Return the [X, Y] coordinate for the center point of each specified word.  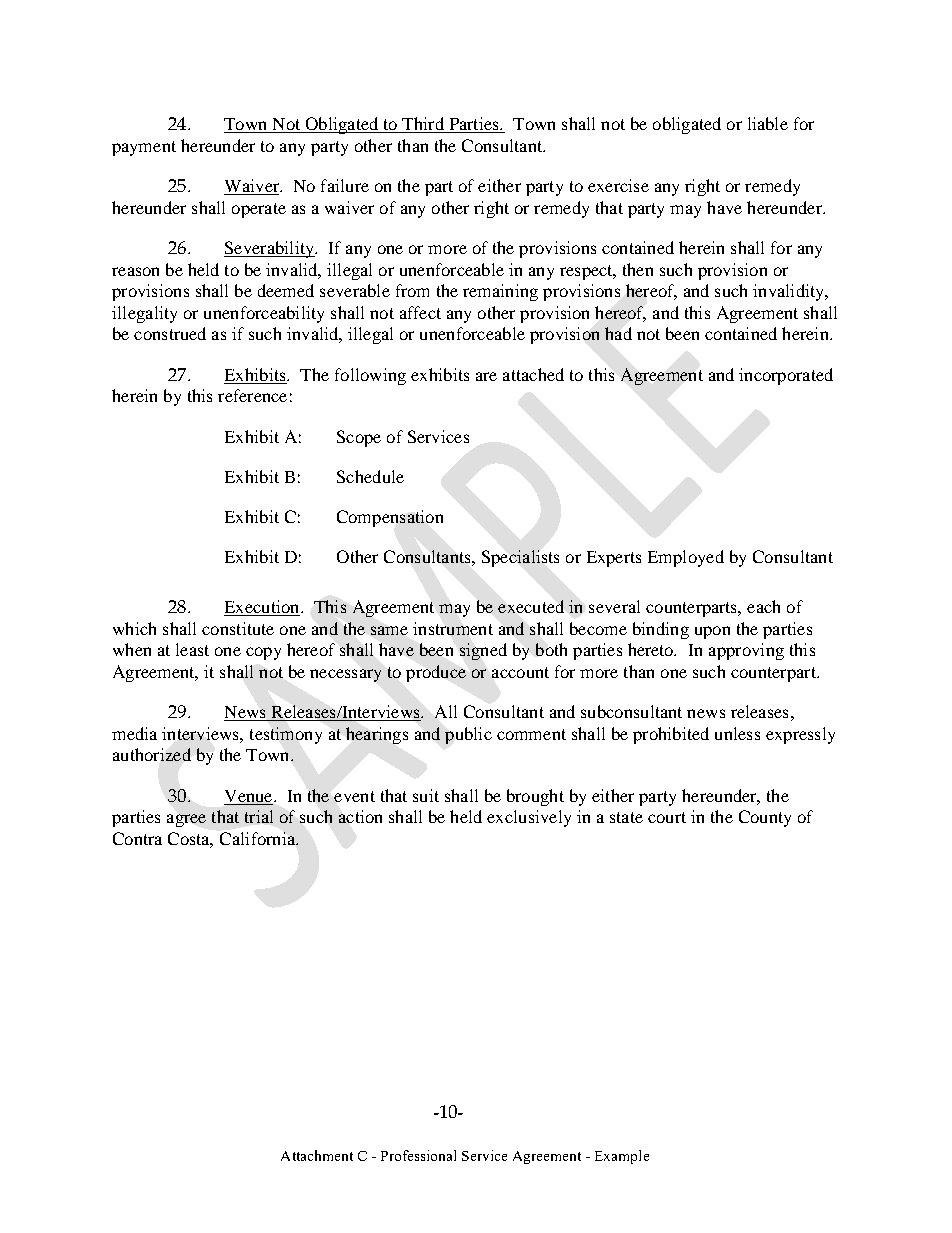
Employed [686, 558]
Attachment [317, 1155]
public [468, 735]
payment [144, 148]
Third [423, 125]
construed [170, 333]
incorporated [786, 376]
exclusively [529, 818]
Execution [263, 608]
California [259, 838]
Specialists [520, 558]
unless [737, 733]
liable [768, 123]
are [486, 376]
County [765, 818]
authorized [152, 754]
